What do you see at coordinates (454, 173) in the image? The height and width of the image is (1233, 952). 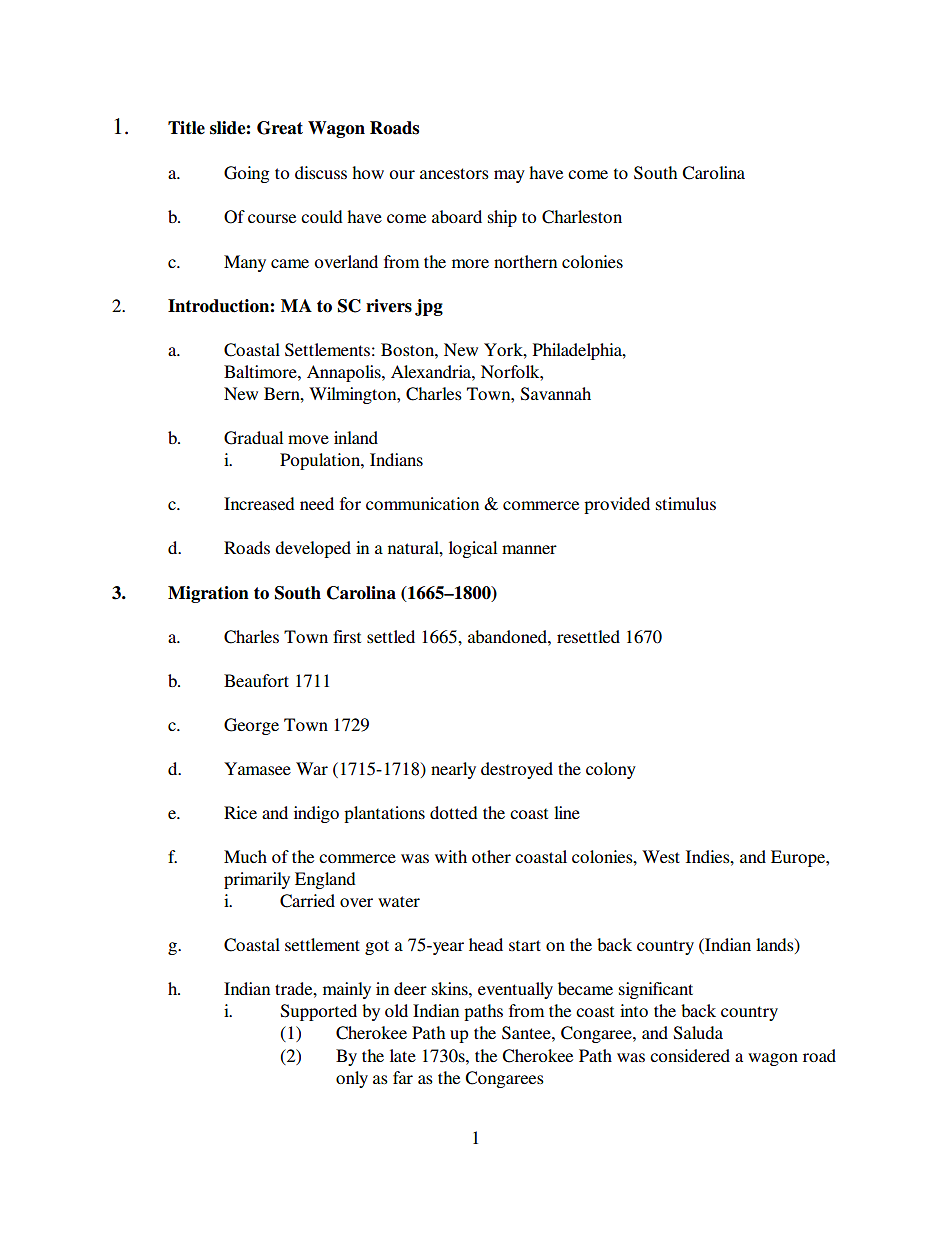 I see `ancestors` at bounding box center [454, 173].
